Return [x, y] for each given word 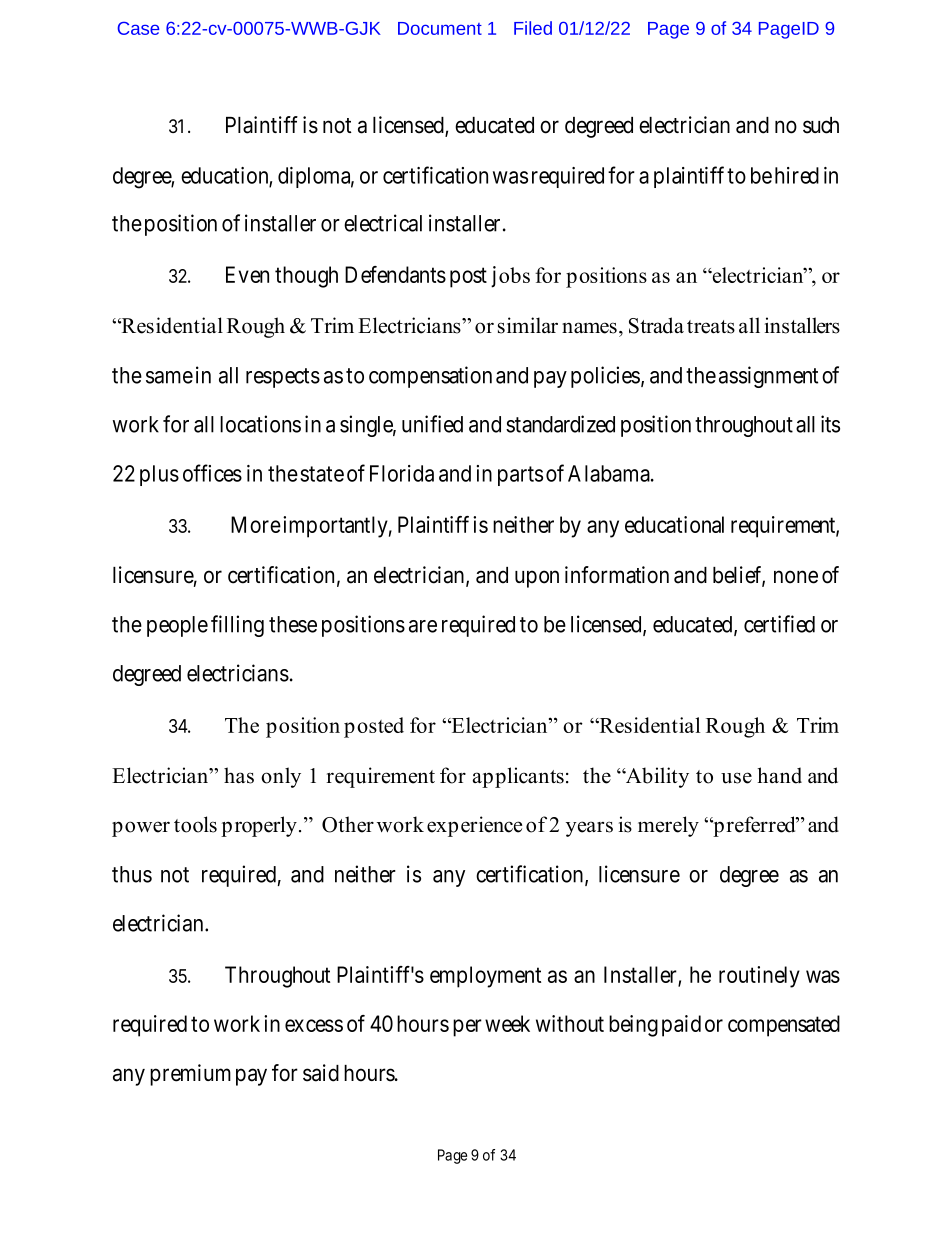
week [507, 1023]
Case [138, 28]
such [821, 125]
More [256, 524]
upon [537, 579]
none [796, 577]
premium [190, 1075]
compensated [784, 1026]
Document [440, 28]
